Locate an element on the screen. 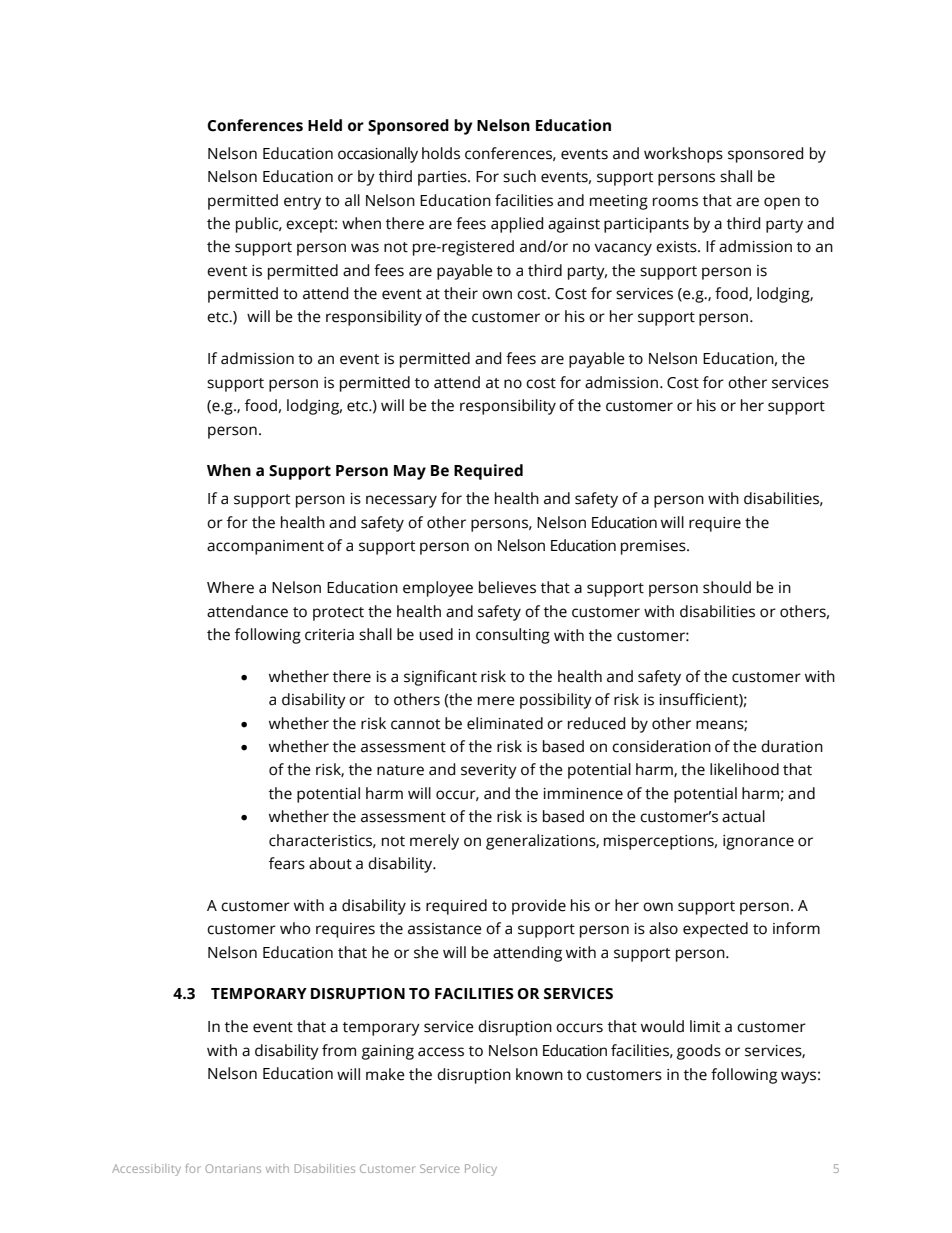 The width and height of the screenshot is (952, 1233). Ontarians is located at coordinates (233, 1168).
